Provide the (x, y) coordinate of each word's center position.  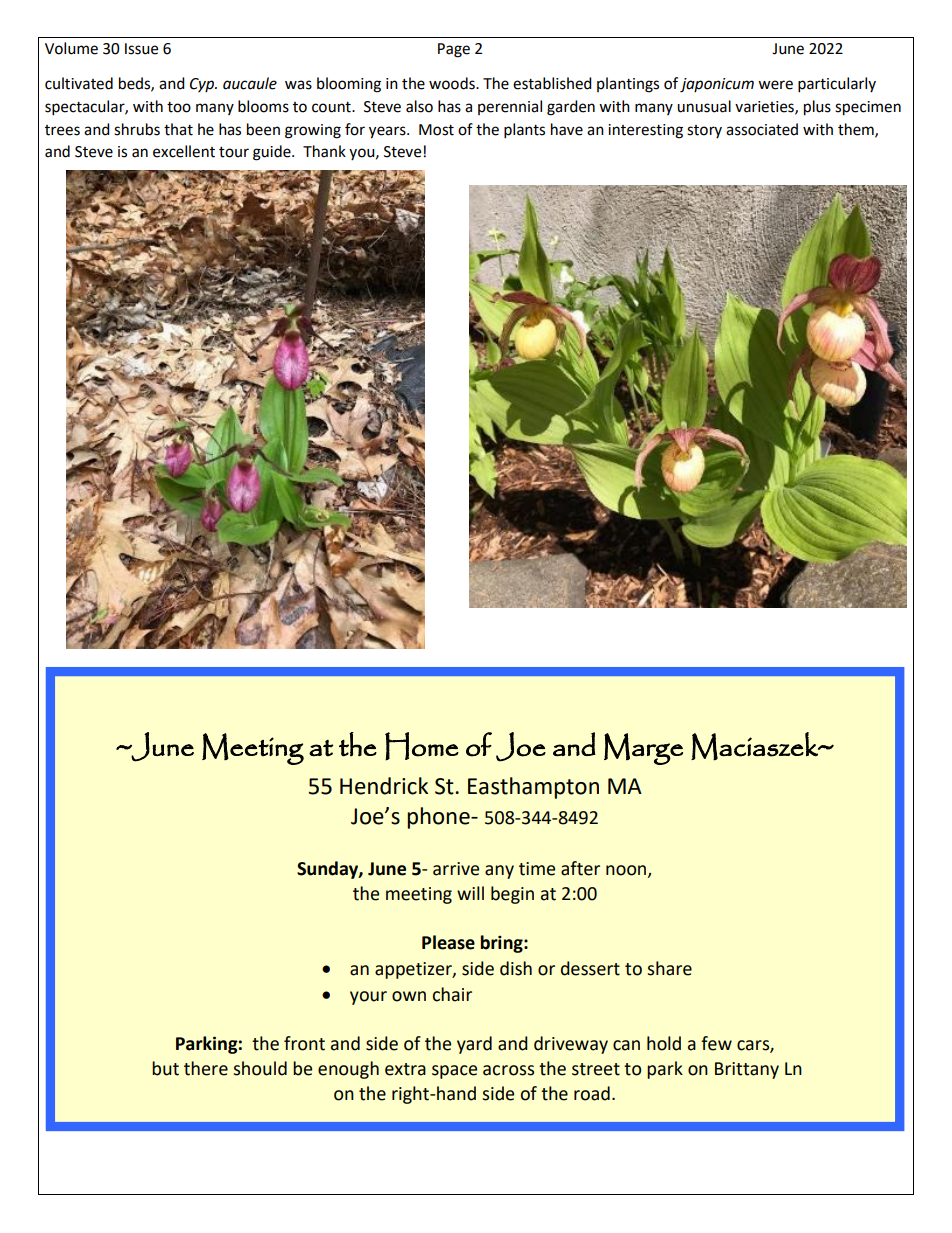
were (775, 85)
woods (453, 83)
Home (422, 746)
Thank (324, 151)
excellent (184, 151)
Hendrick (384, 786)
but (165, 1068)
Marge (643, 749)
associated (762, 129)
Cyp (203, 85)
